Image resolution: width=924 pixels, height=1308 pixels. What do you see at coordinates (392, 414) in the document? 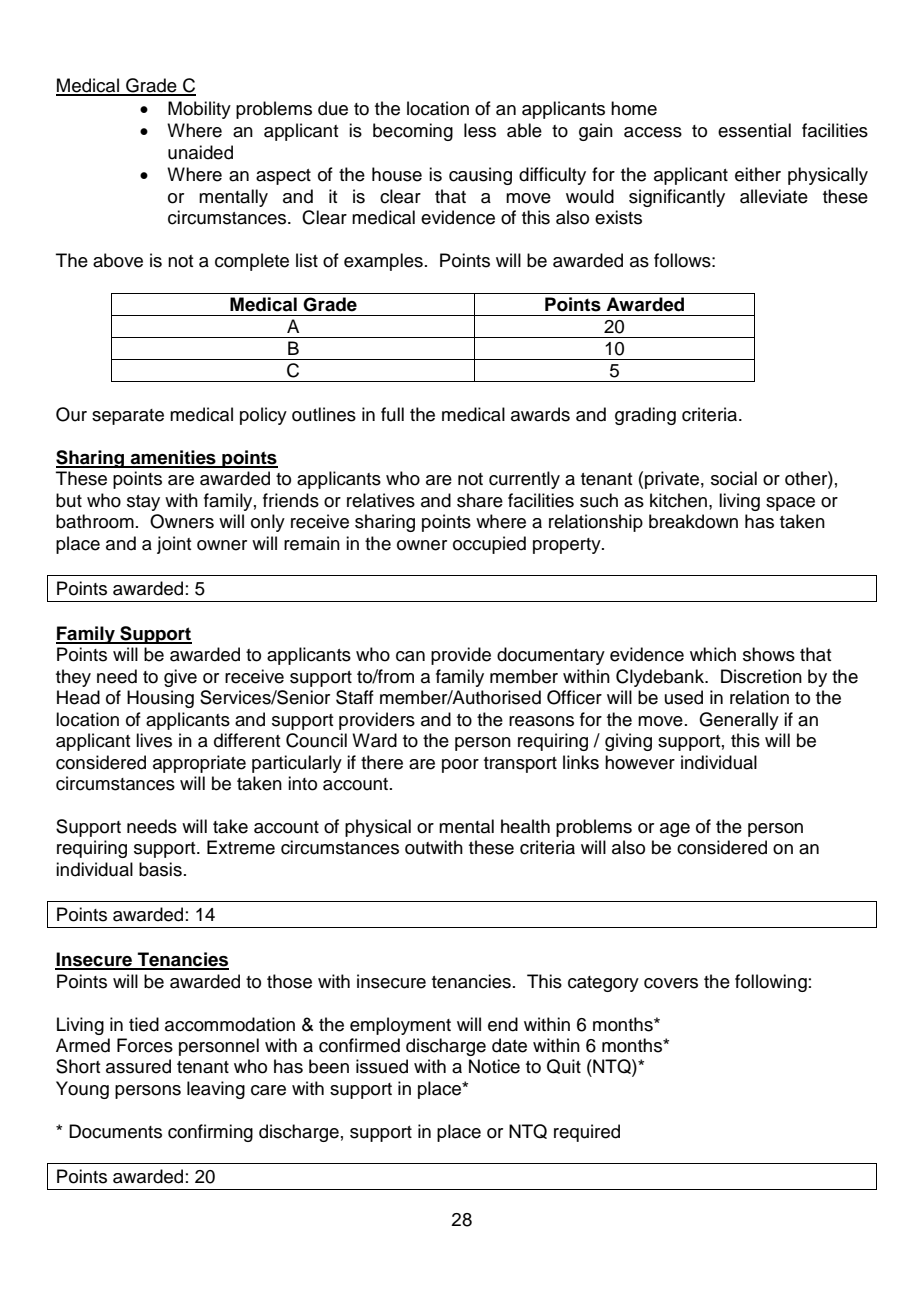
I see `full` at bounding box center [392, 414].
